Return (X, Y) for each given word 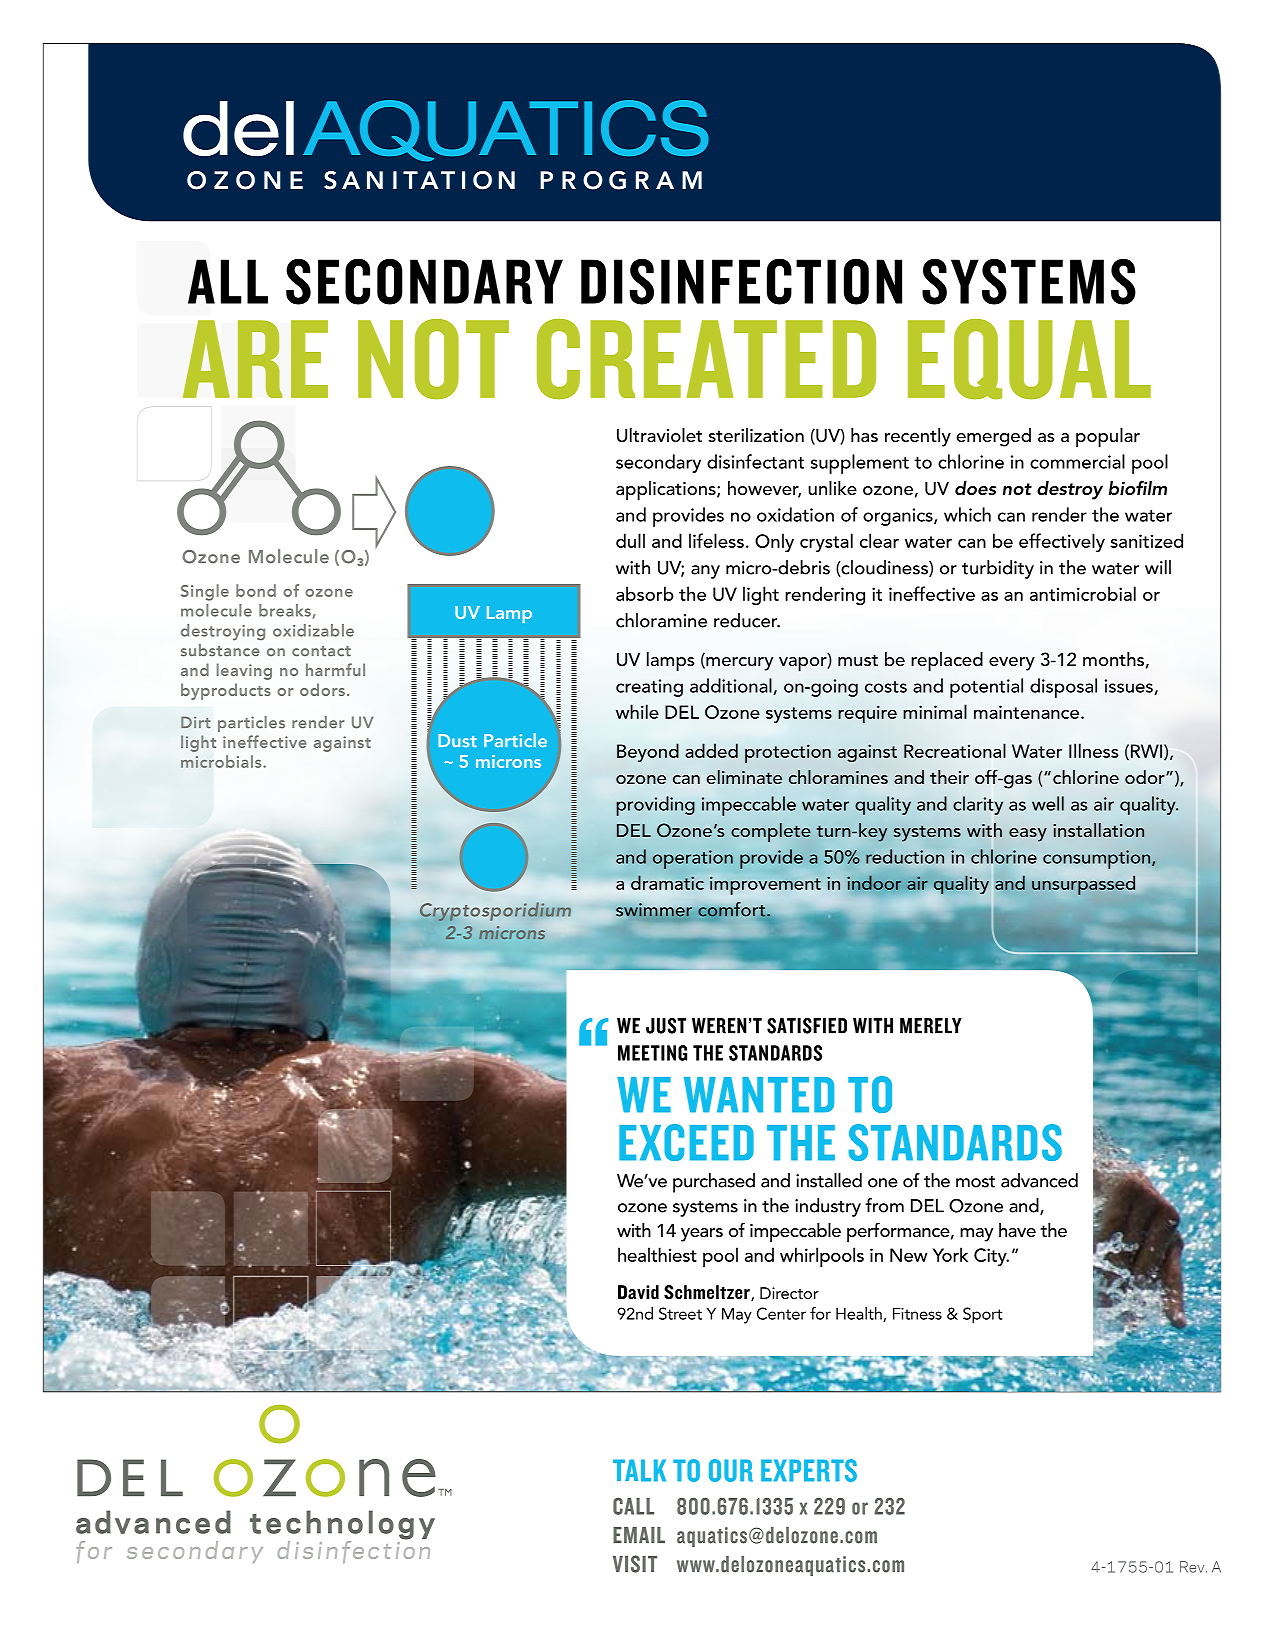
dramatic (667, 882)
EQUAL (1029, 359)
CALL (633, 1506)
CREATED (706, 359)
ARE (255, 359)
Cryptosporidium (494, 912)
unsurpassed (1083, 885)
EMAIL (639, 1535)
